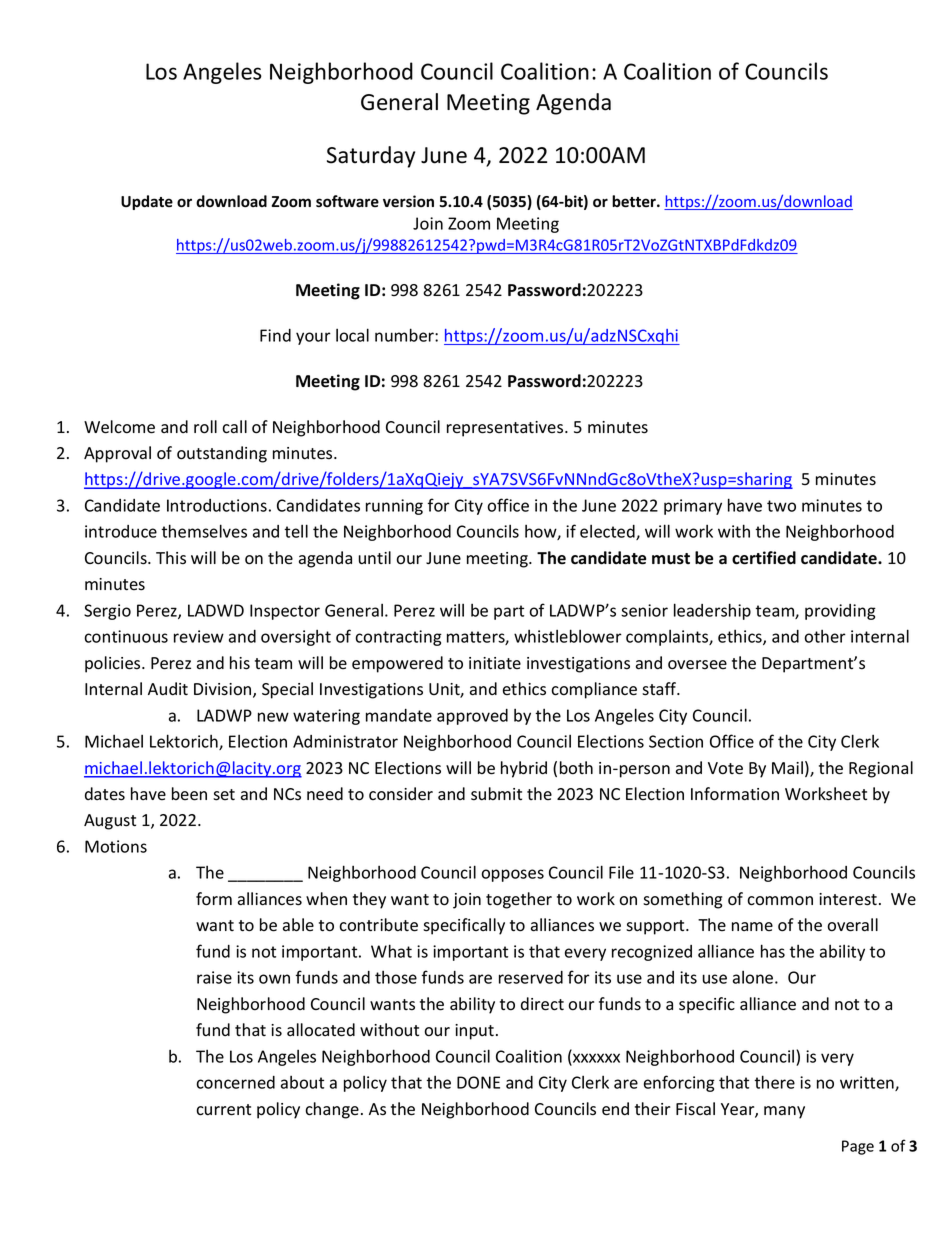 This screenshot has width=952, height=1233. What do you see at coordinates (223, 1110) in the screenshot?
I see `current` at bounding box center [223, 1110].
